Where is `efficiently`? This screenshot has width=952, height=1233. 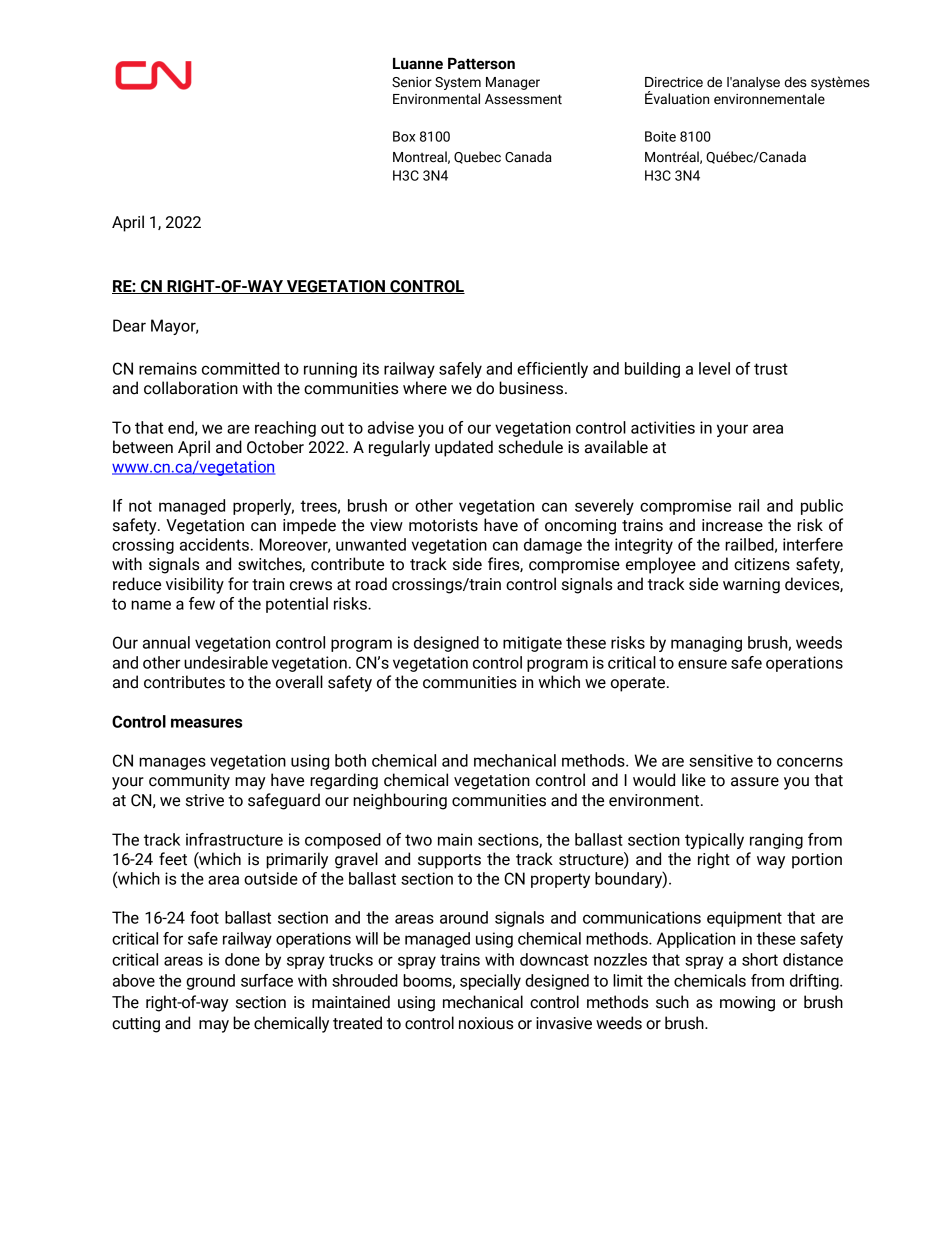
efficiently is located at coordinates (552, 370).
